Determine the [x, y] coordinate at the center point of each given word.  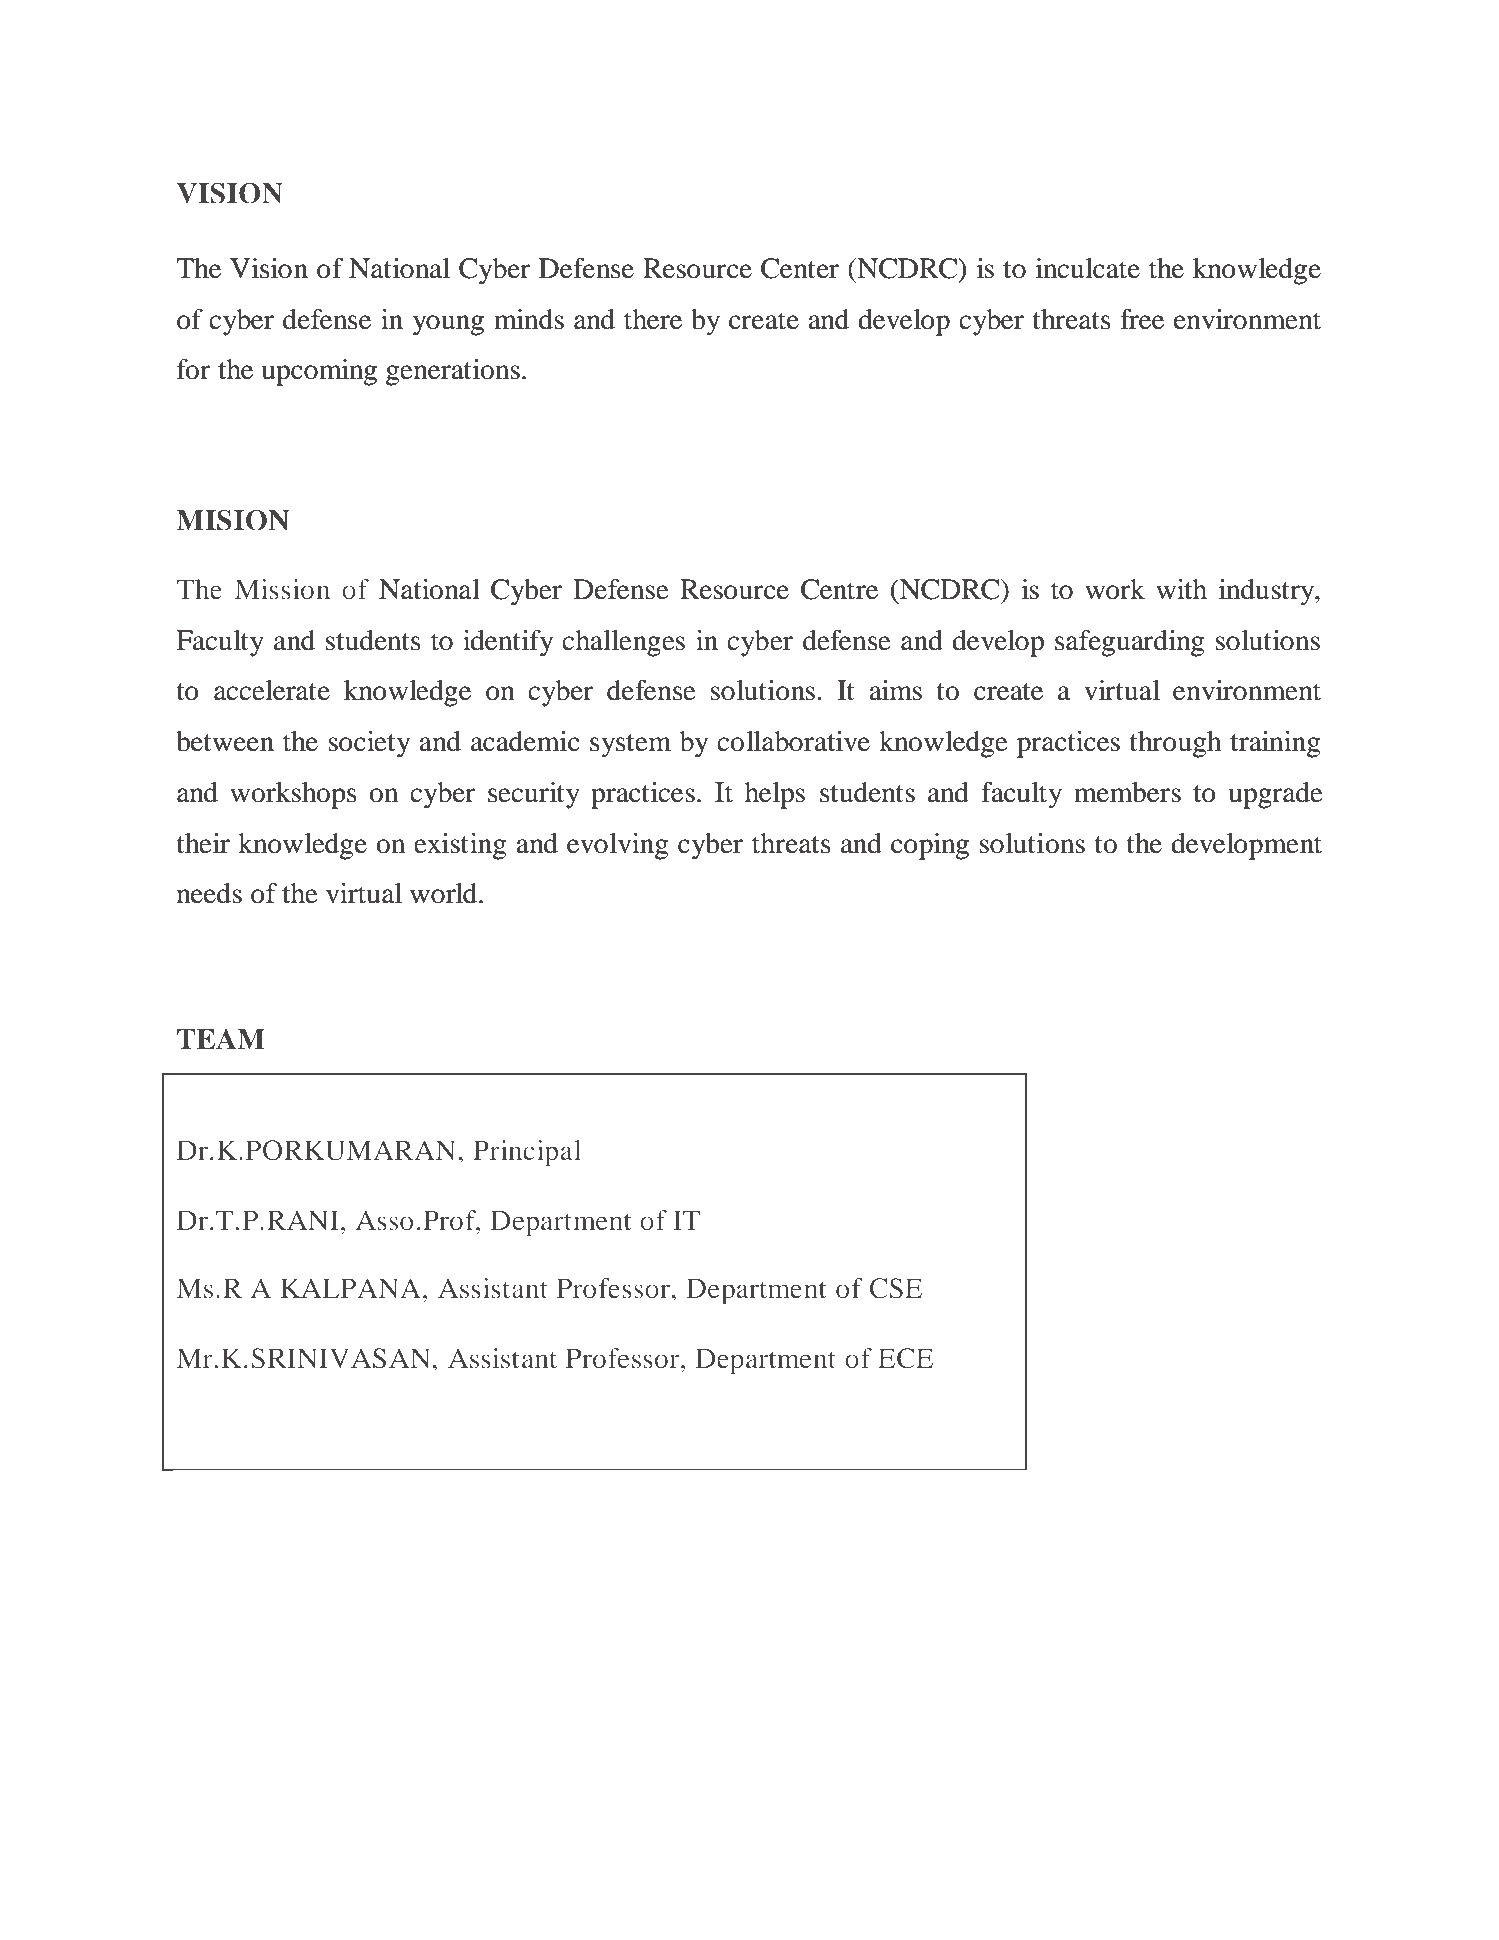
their [203, 843]
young [448, 325]
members [1127, 792]
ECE [905, 1358]
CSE [896, 1288]
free [1142, 319]
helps [775, 795]
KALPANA [351, 1288]
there [653, 319]
